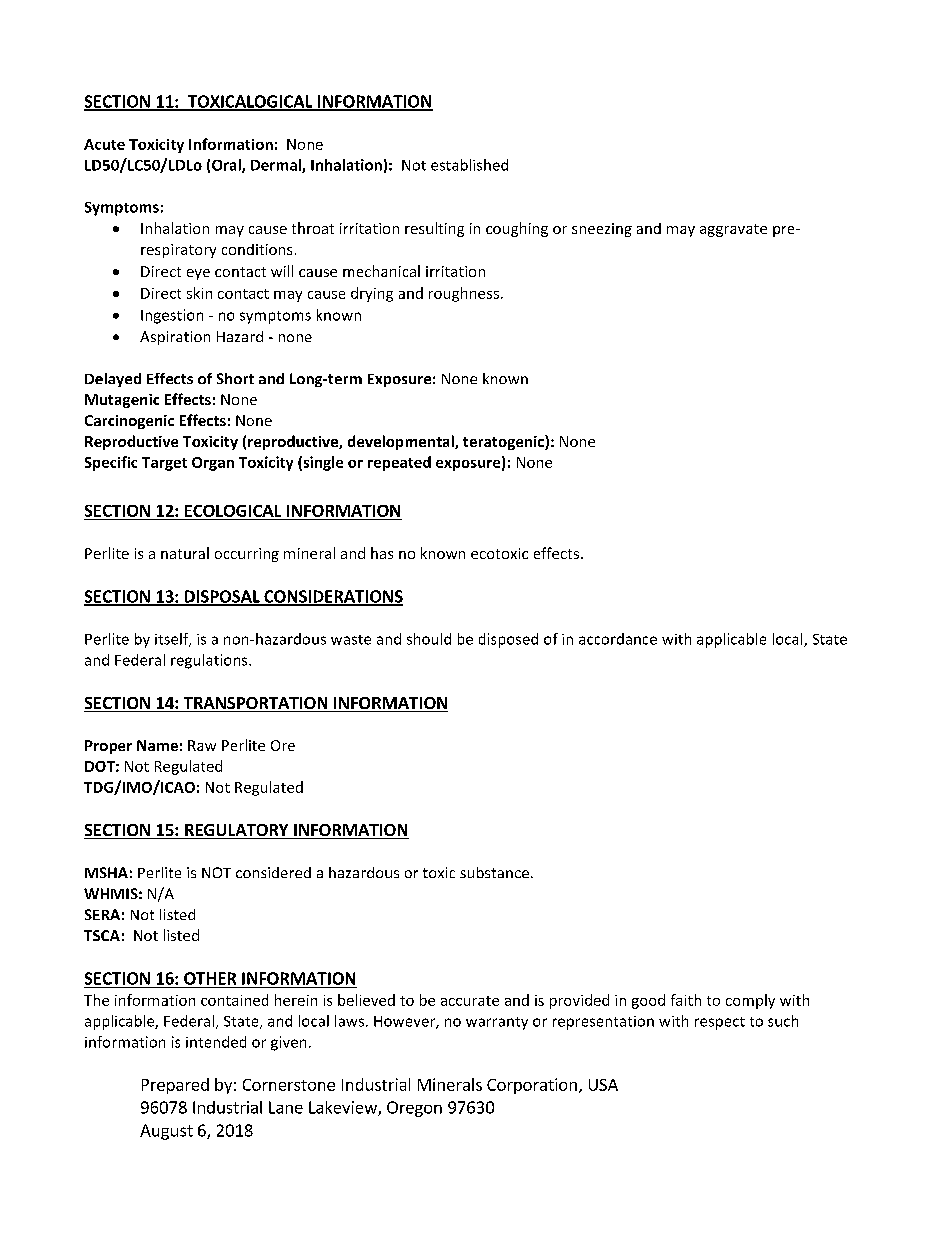  Describe the element at coordinates (618, 639) in the image. I see `accordance` at that location.
